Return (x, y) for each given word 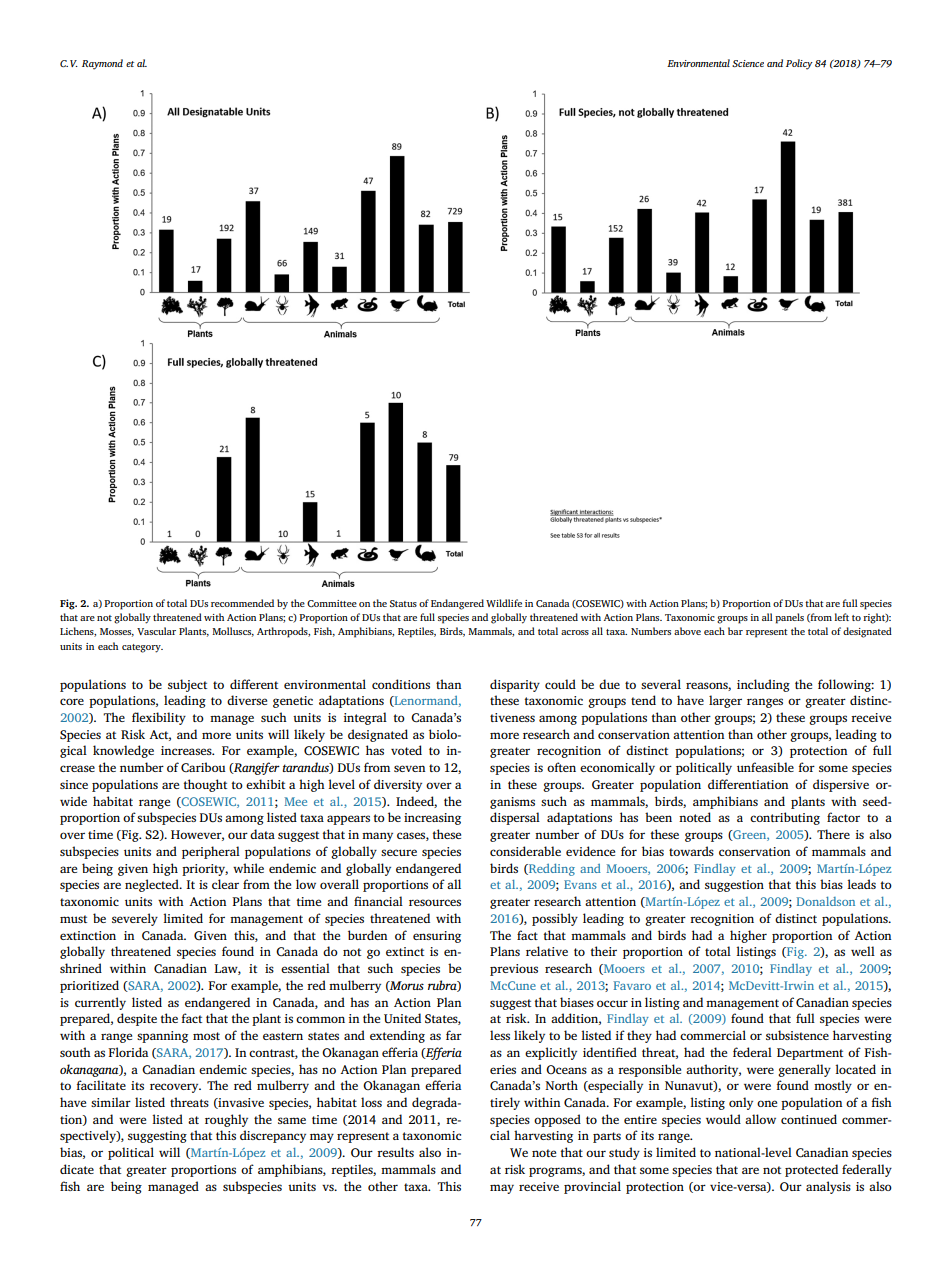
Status (403, 603)
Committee (332, 603)
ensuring (437, 937)
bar (735, 631)
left (841, 617)
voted (406, 750)
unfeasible (765, 767)
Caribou (203, 767)
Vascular (156, 631)
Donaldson (826, 901)
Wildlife (504, 603)
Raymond (102, 64)
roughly (226, 1120)
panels (789, 618)
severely (135, 919)
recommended (242, 603)
